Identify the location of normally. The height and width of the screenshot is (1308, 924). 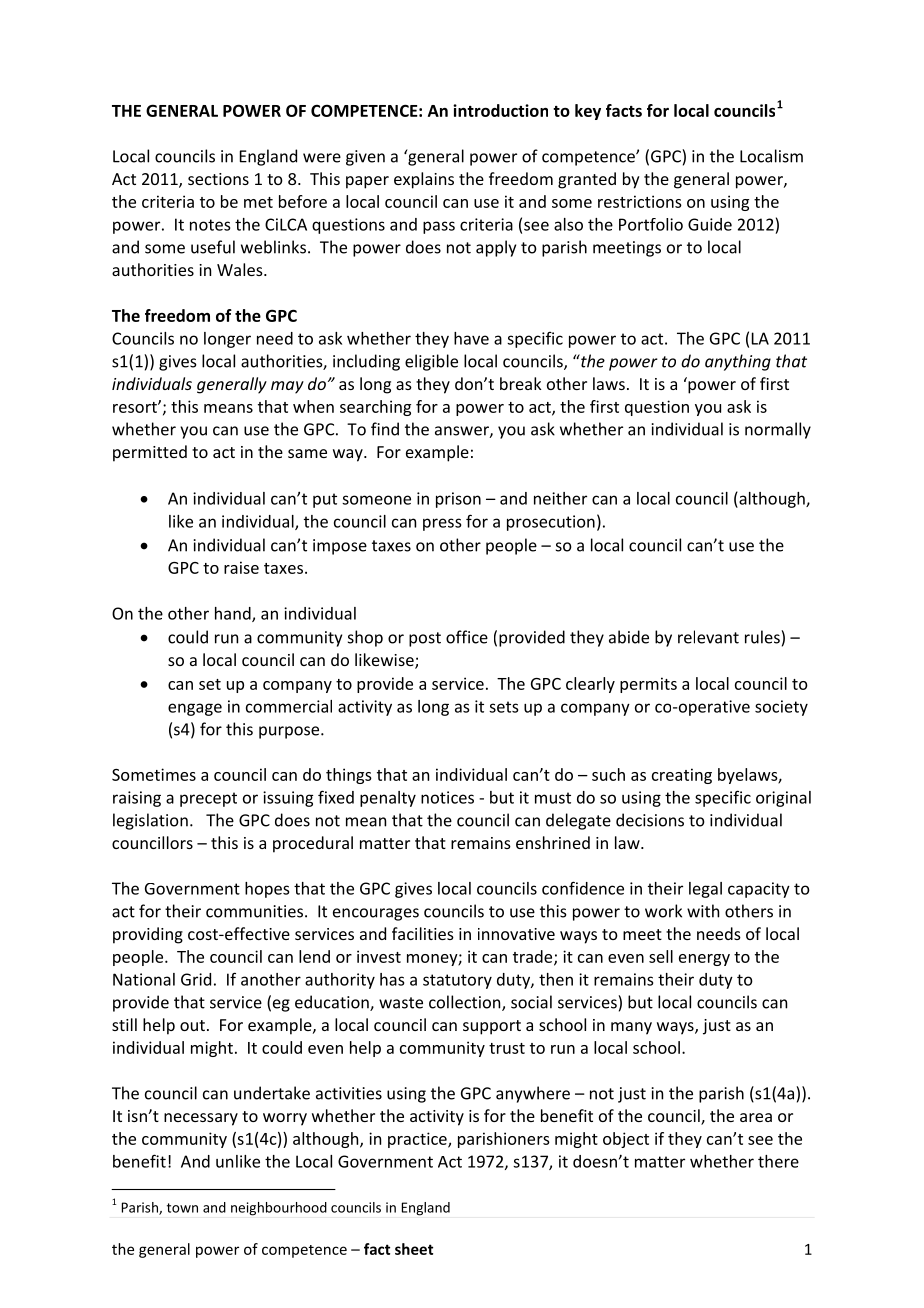
(778, 430).
